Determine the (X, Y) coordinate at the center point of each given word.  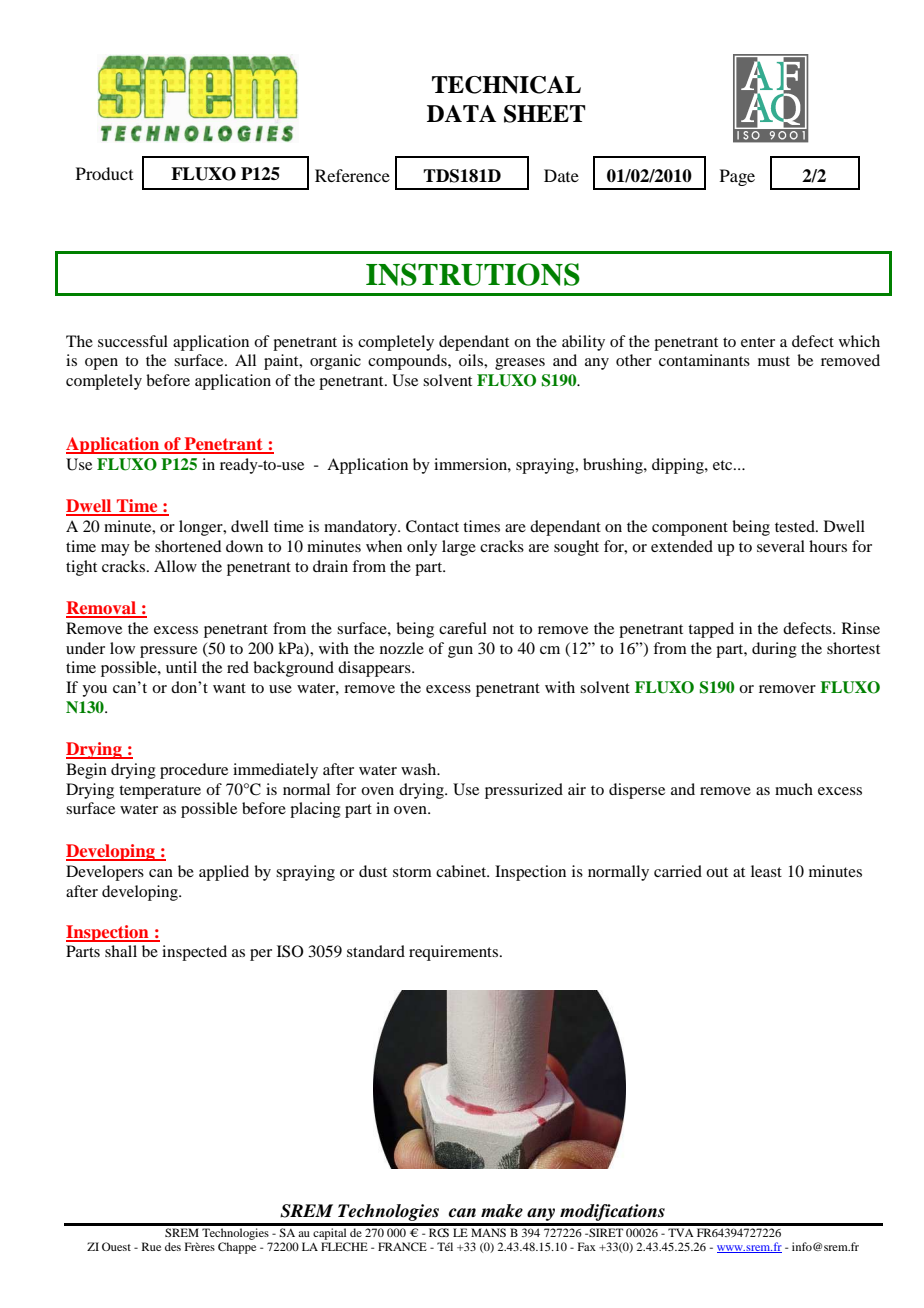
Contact (432, 526)
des (173, 1246)
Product (104, 173)
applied (224, 873)
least (766, 871)
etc (724, 465)
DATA (461, 113)
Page (737, 177)
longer (202, 528)
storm (412, 872)
